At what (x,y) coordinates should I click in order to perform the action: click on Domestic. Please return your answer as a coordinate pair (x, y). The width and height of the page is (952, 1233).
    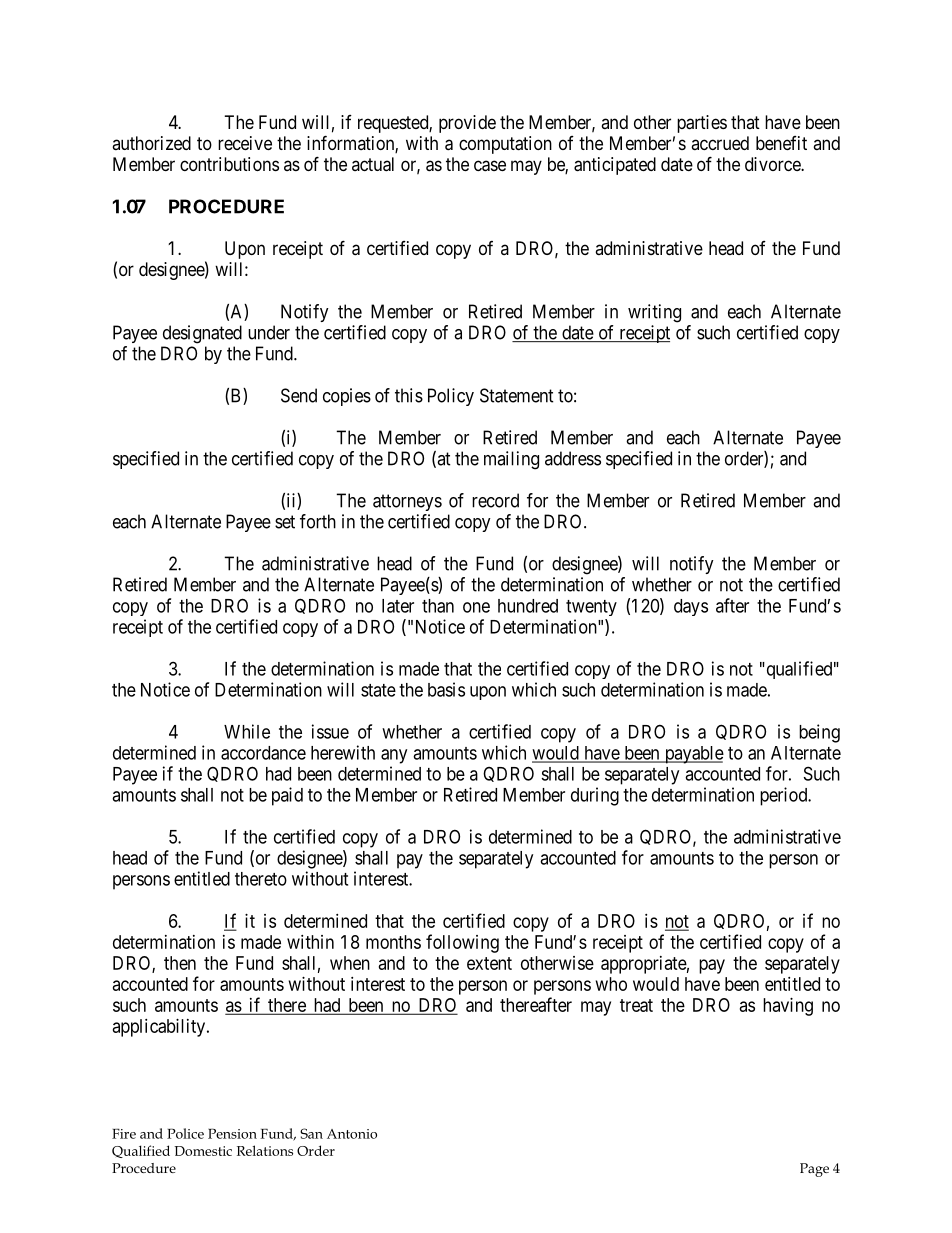
    Looking at the image, I should click on (203, 1151).
